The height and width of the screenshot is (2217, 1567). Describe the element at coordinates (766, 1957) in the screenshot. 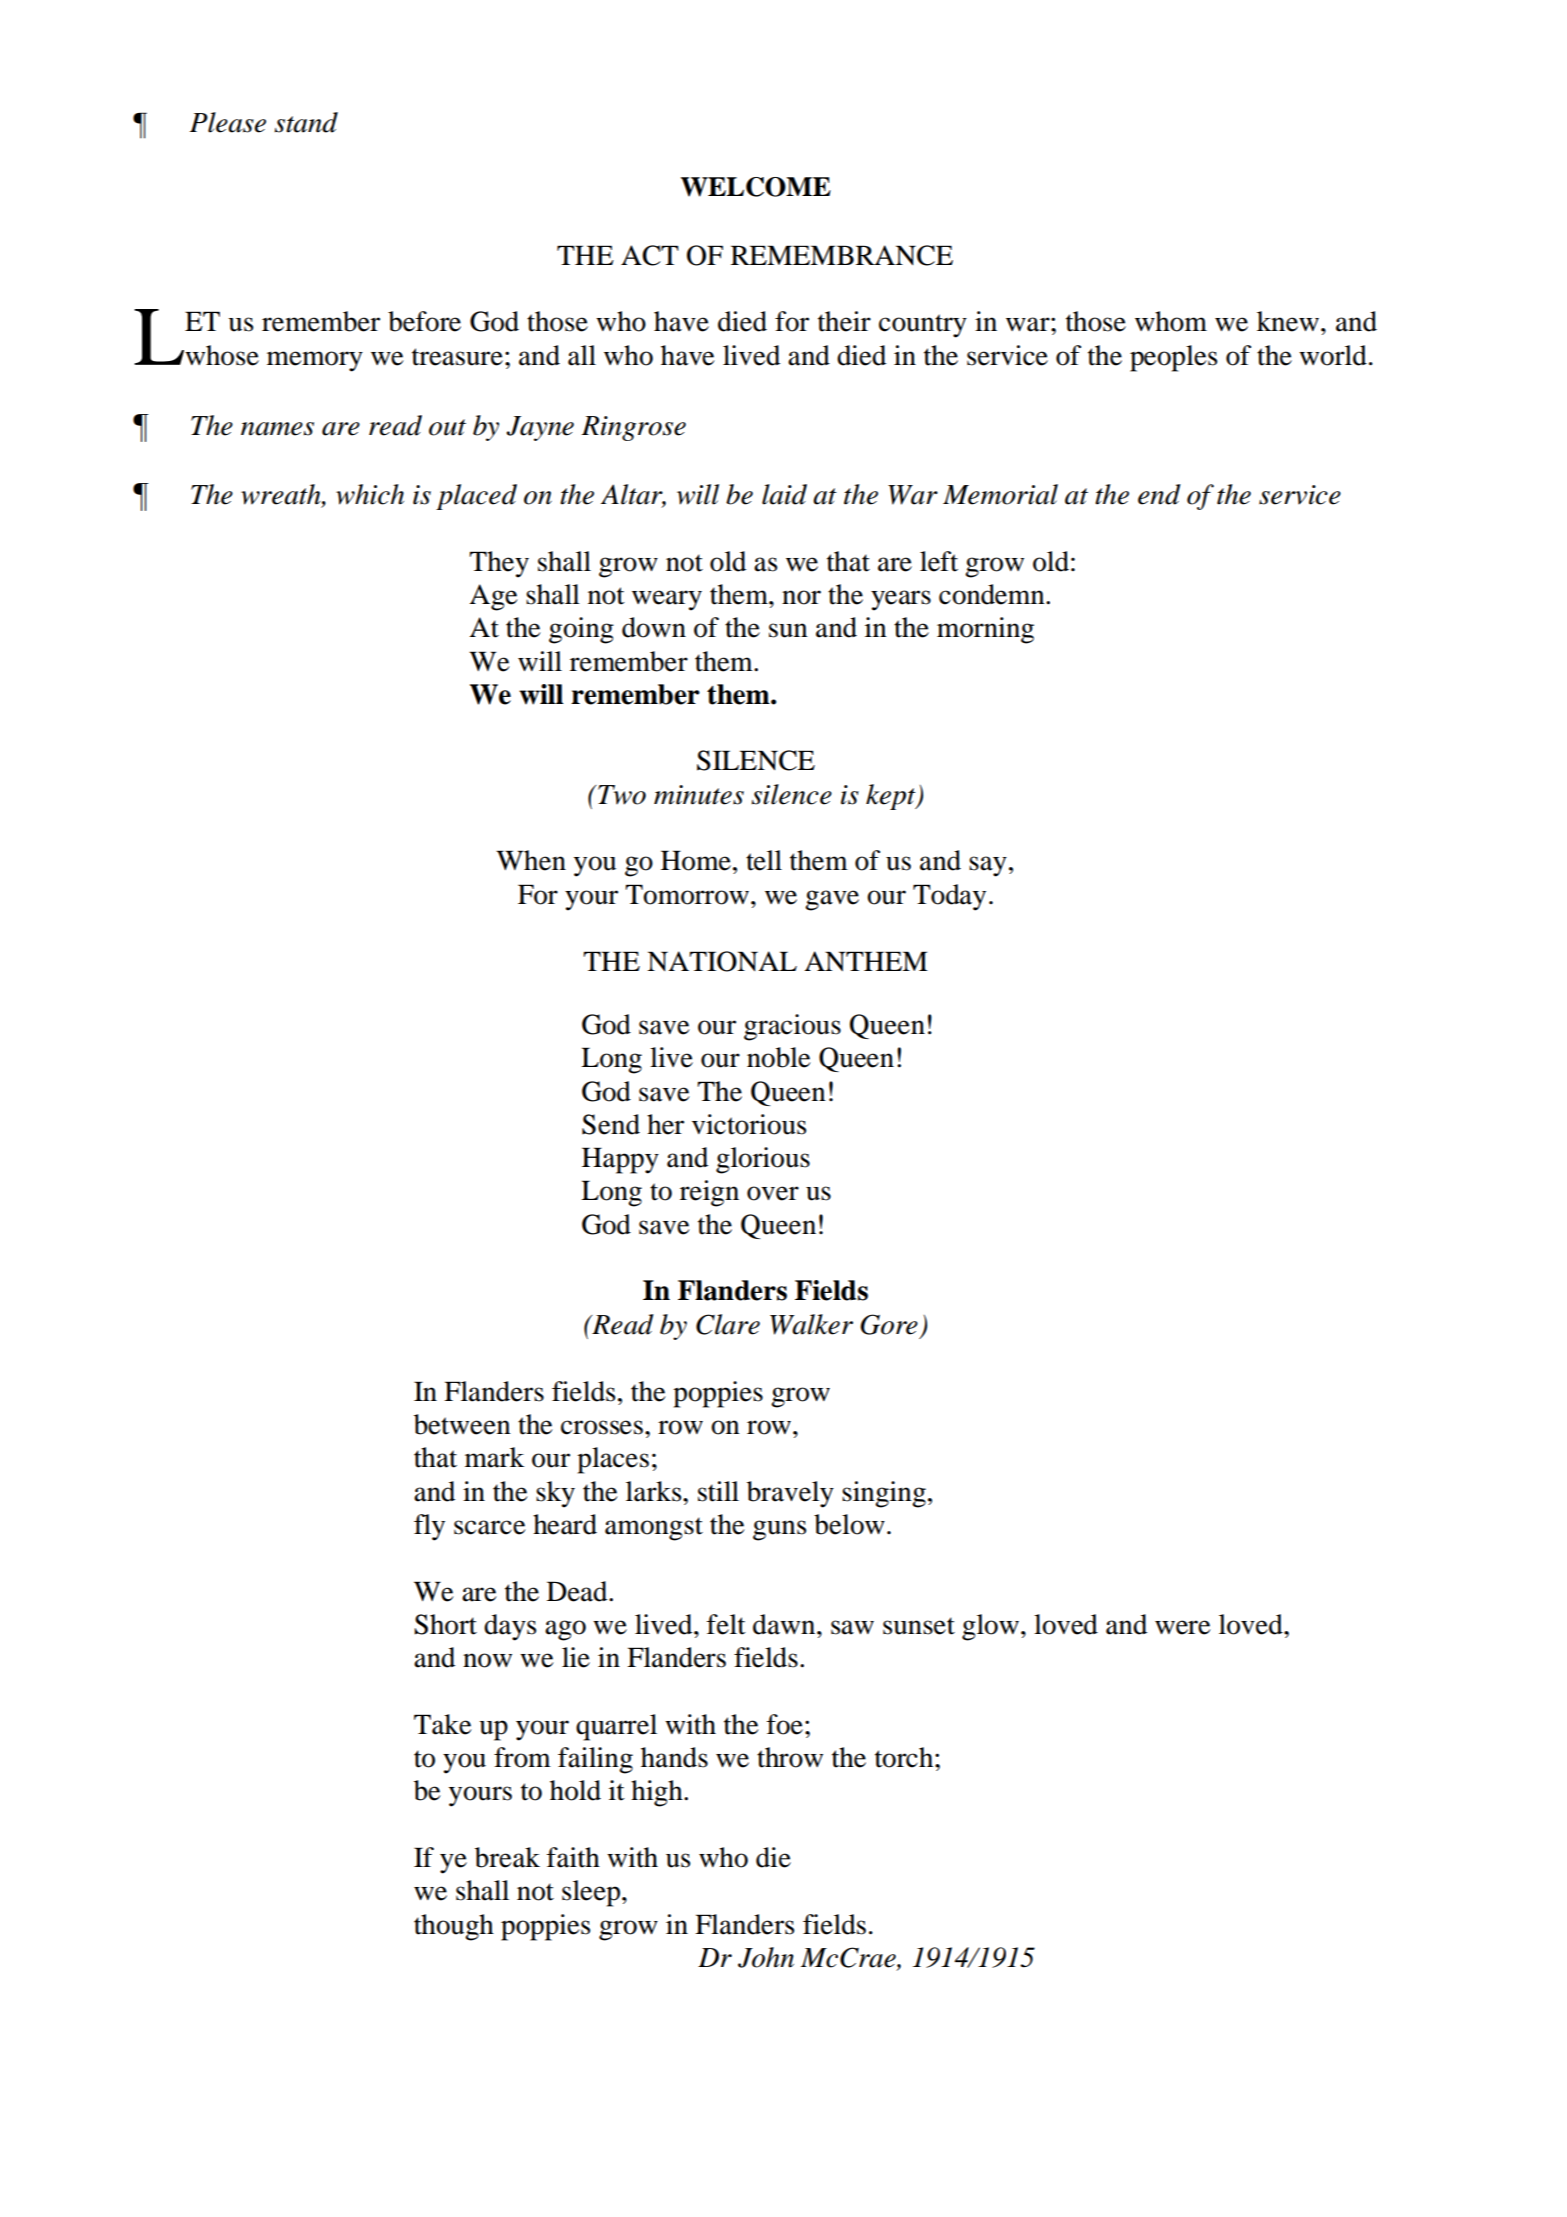

I see `John` at that location.
